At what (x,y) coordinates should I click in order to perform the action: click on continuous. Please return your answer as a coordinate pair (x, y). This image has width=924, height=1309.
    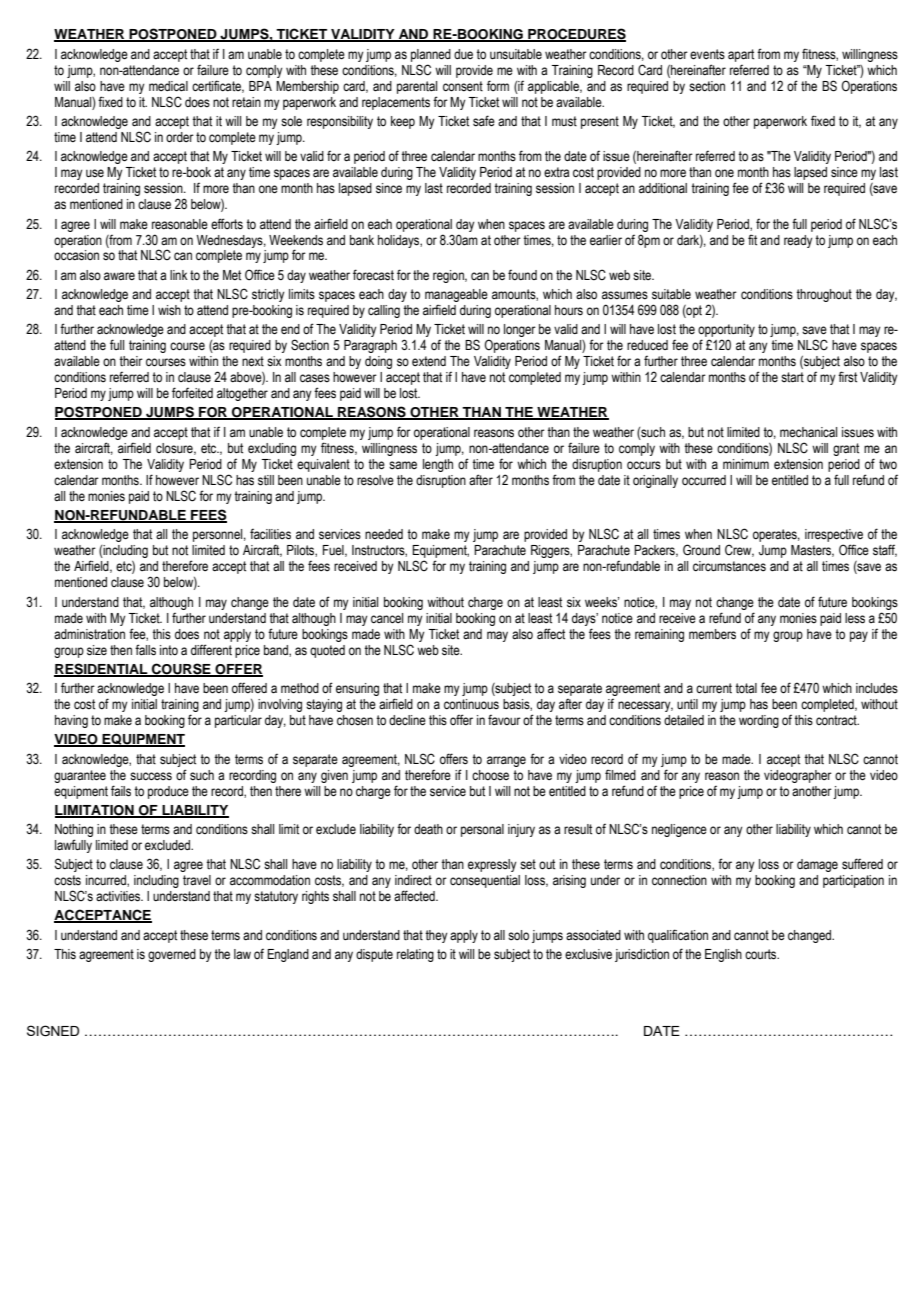
    Looking at the image, I should click on (471, 704).
